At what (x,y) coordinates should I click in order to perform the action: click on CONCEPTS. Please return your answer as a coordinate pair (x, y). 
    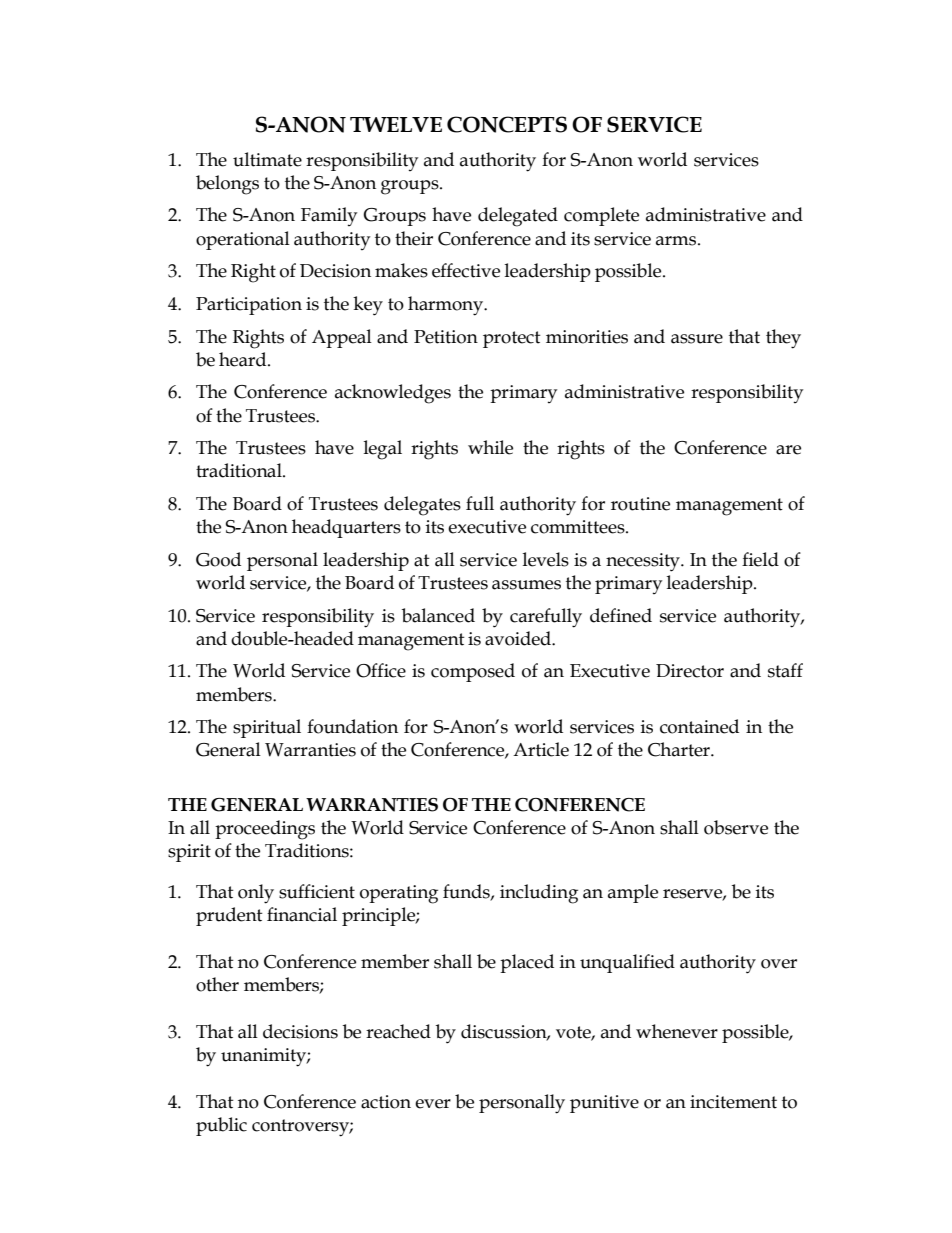
    Looking at the image, I should click on (507, 124).
